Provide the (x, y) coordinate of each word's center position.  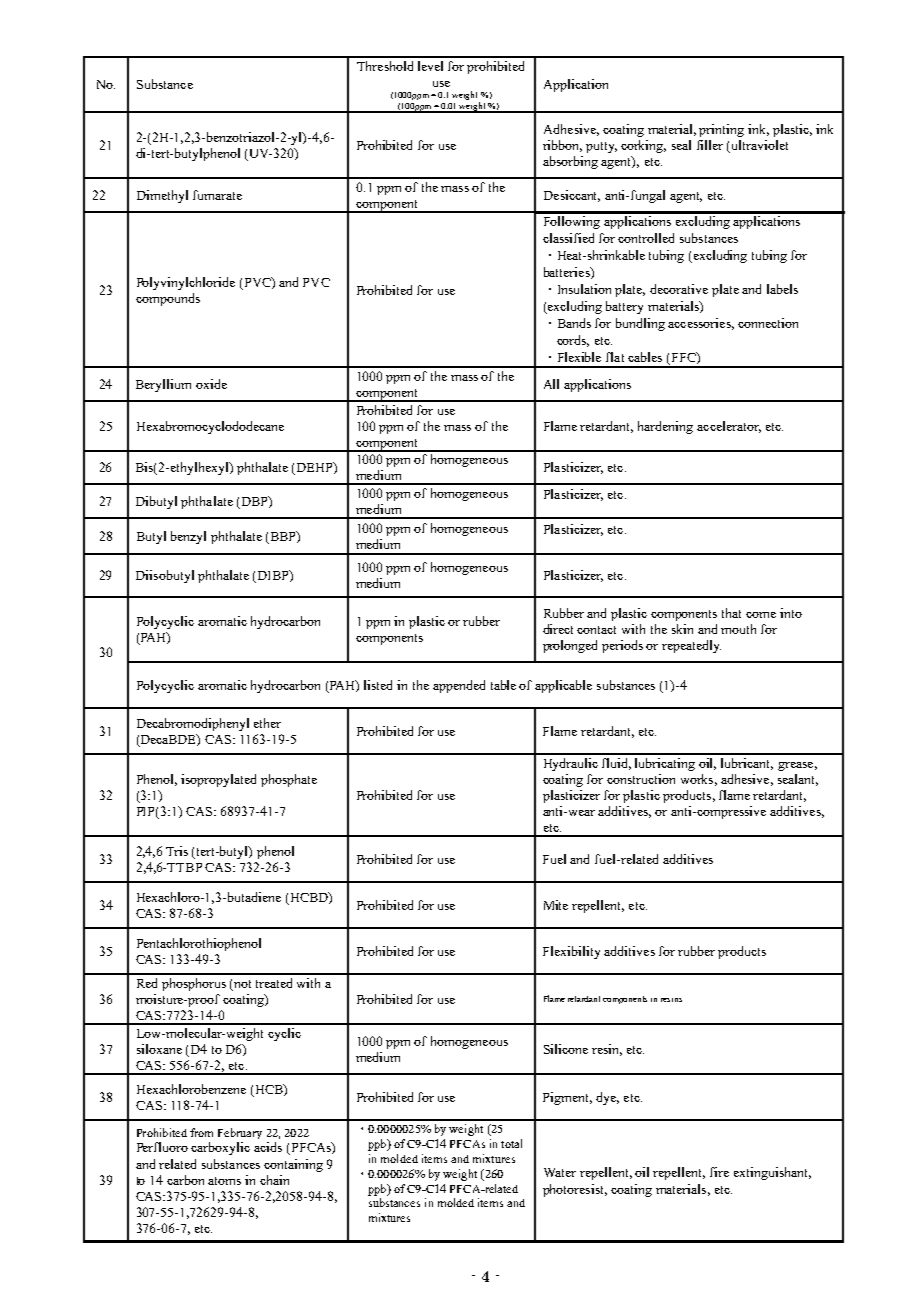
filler (710, 145)
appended (459, 686)
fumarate (217, 195)
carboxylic (220, 1148)
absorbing (570, 162)
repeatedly (691, 646)
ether (267, 723)
